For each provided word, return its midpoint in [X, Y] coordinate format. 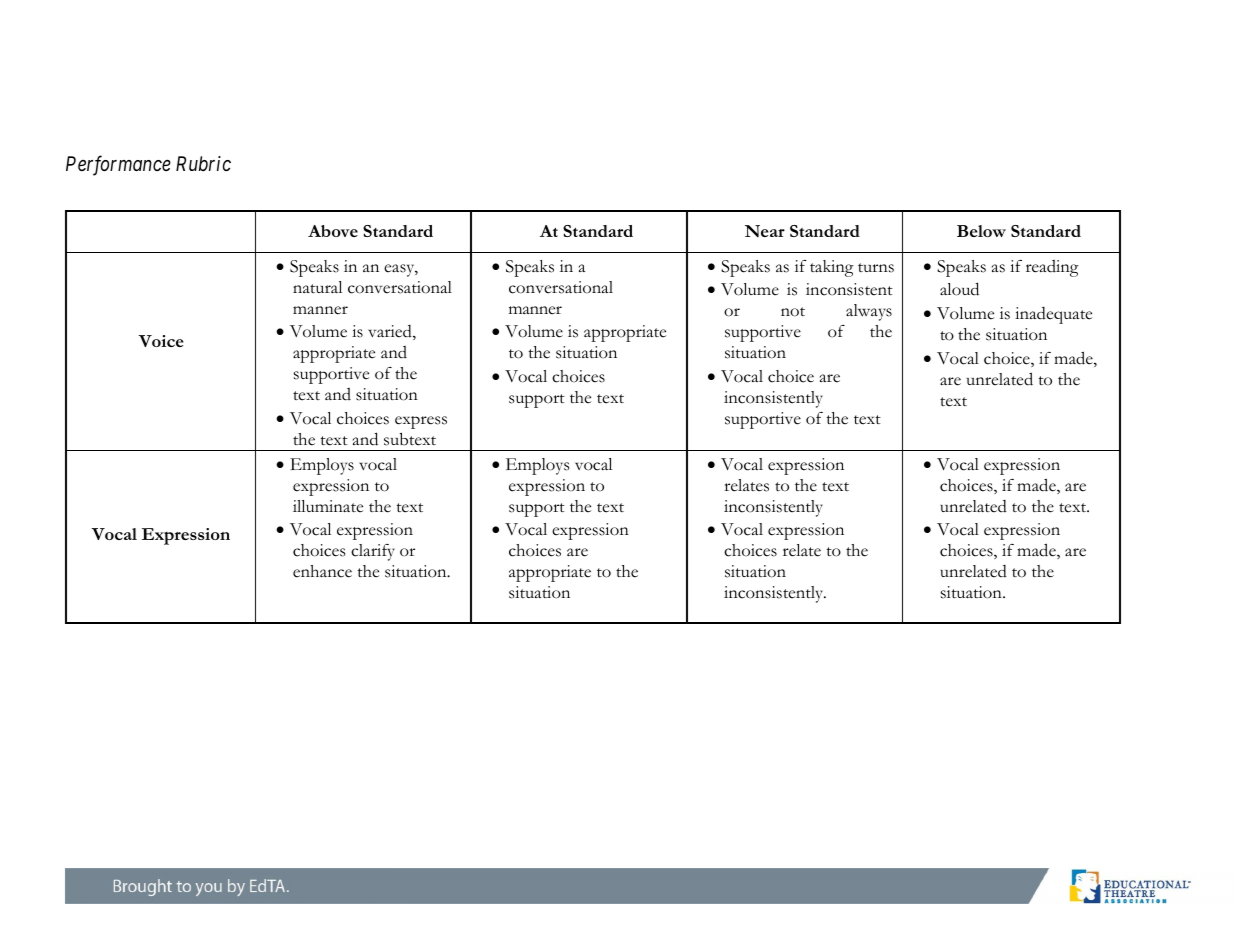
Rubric [203, 163]
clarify [373, 552]
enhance [322, 571]
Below [981, 231]
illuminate [328, 506]
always [869, 312]
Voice [161, 341]
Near [765, 231]
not [793, 312]
